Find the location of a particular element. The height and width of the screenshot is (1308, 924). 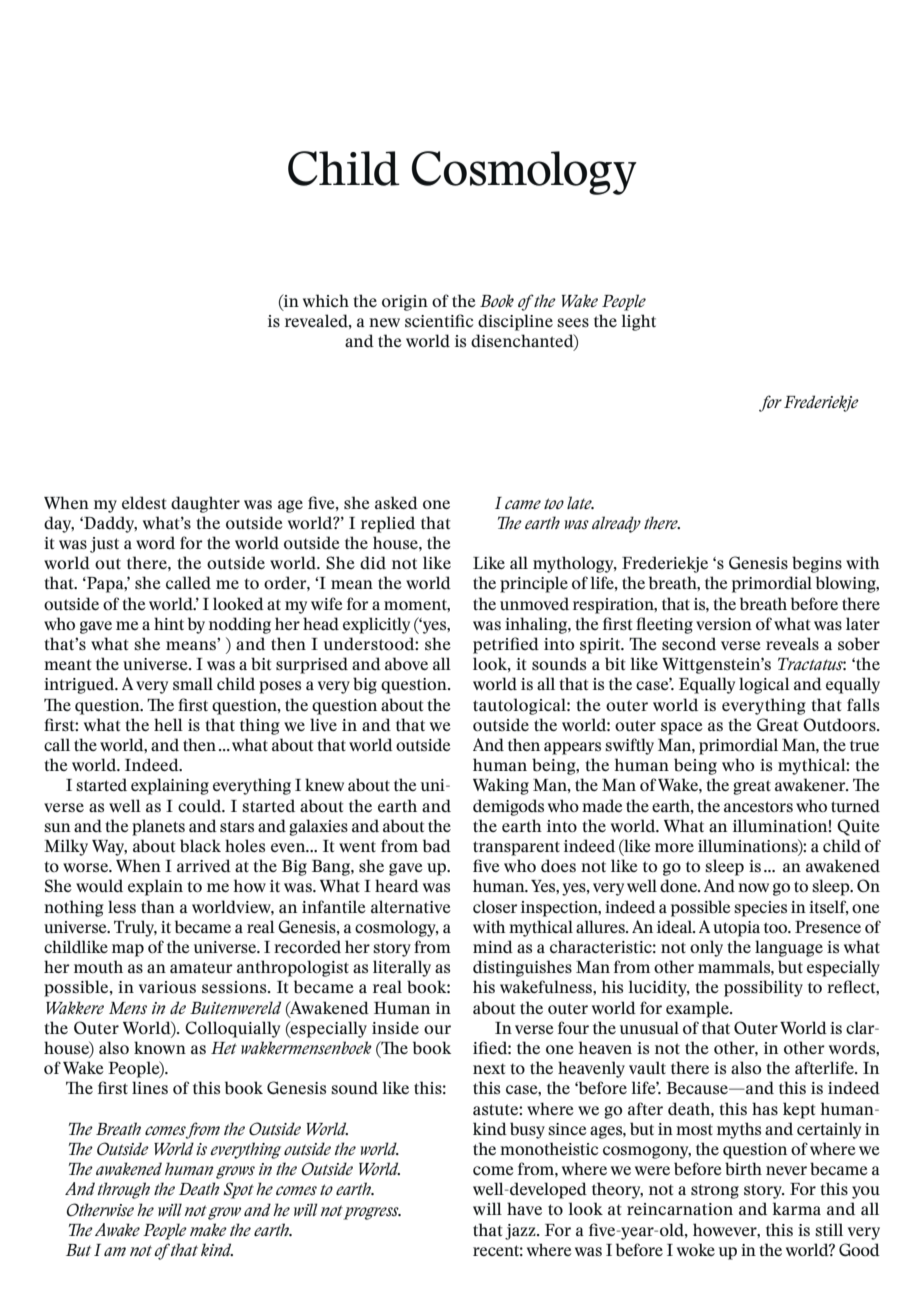

light is located at coordinates (638, 322).
